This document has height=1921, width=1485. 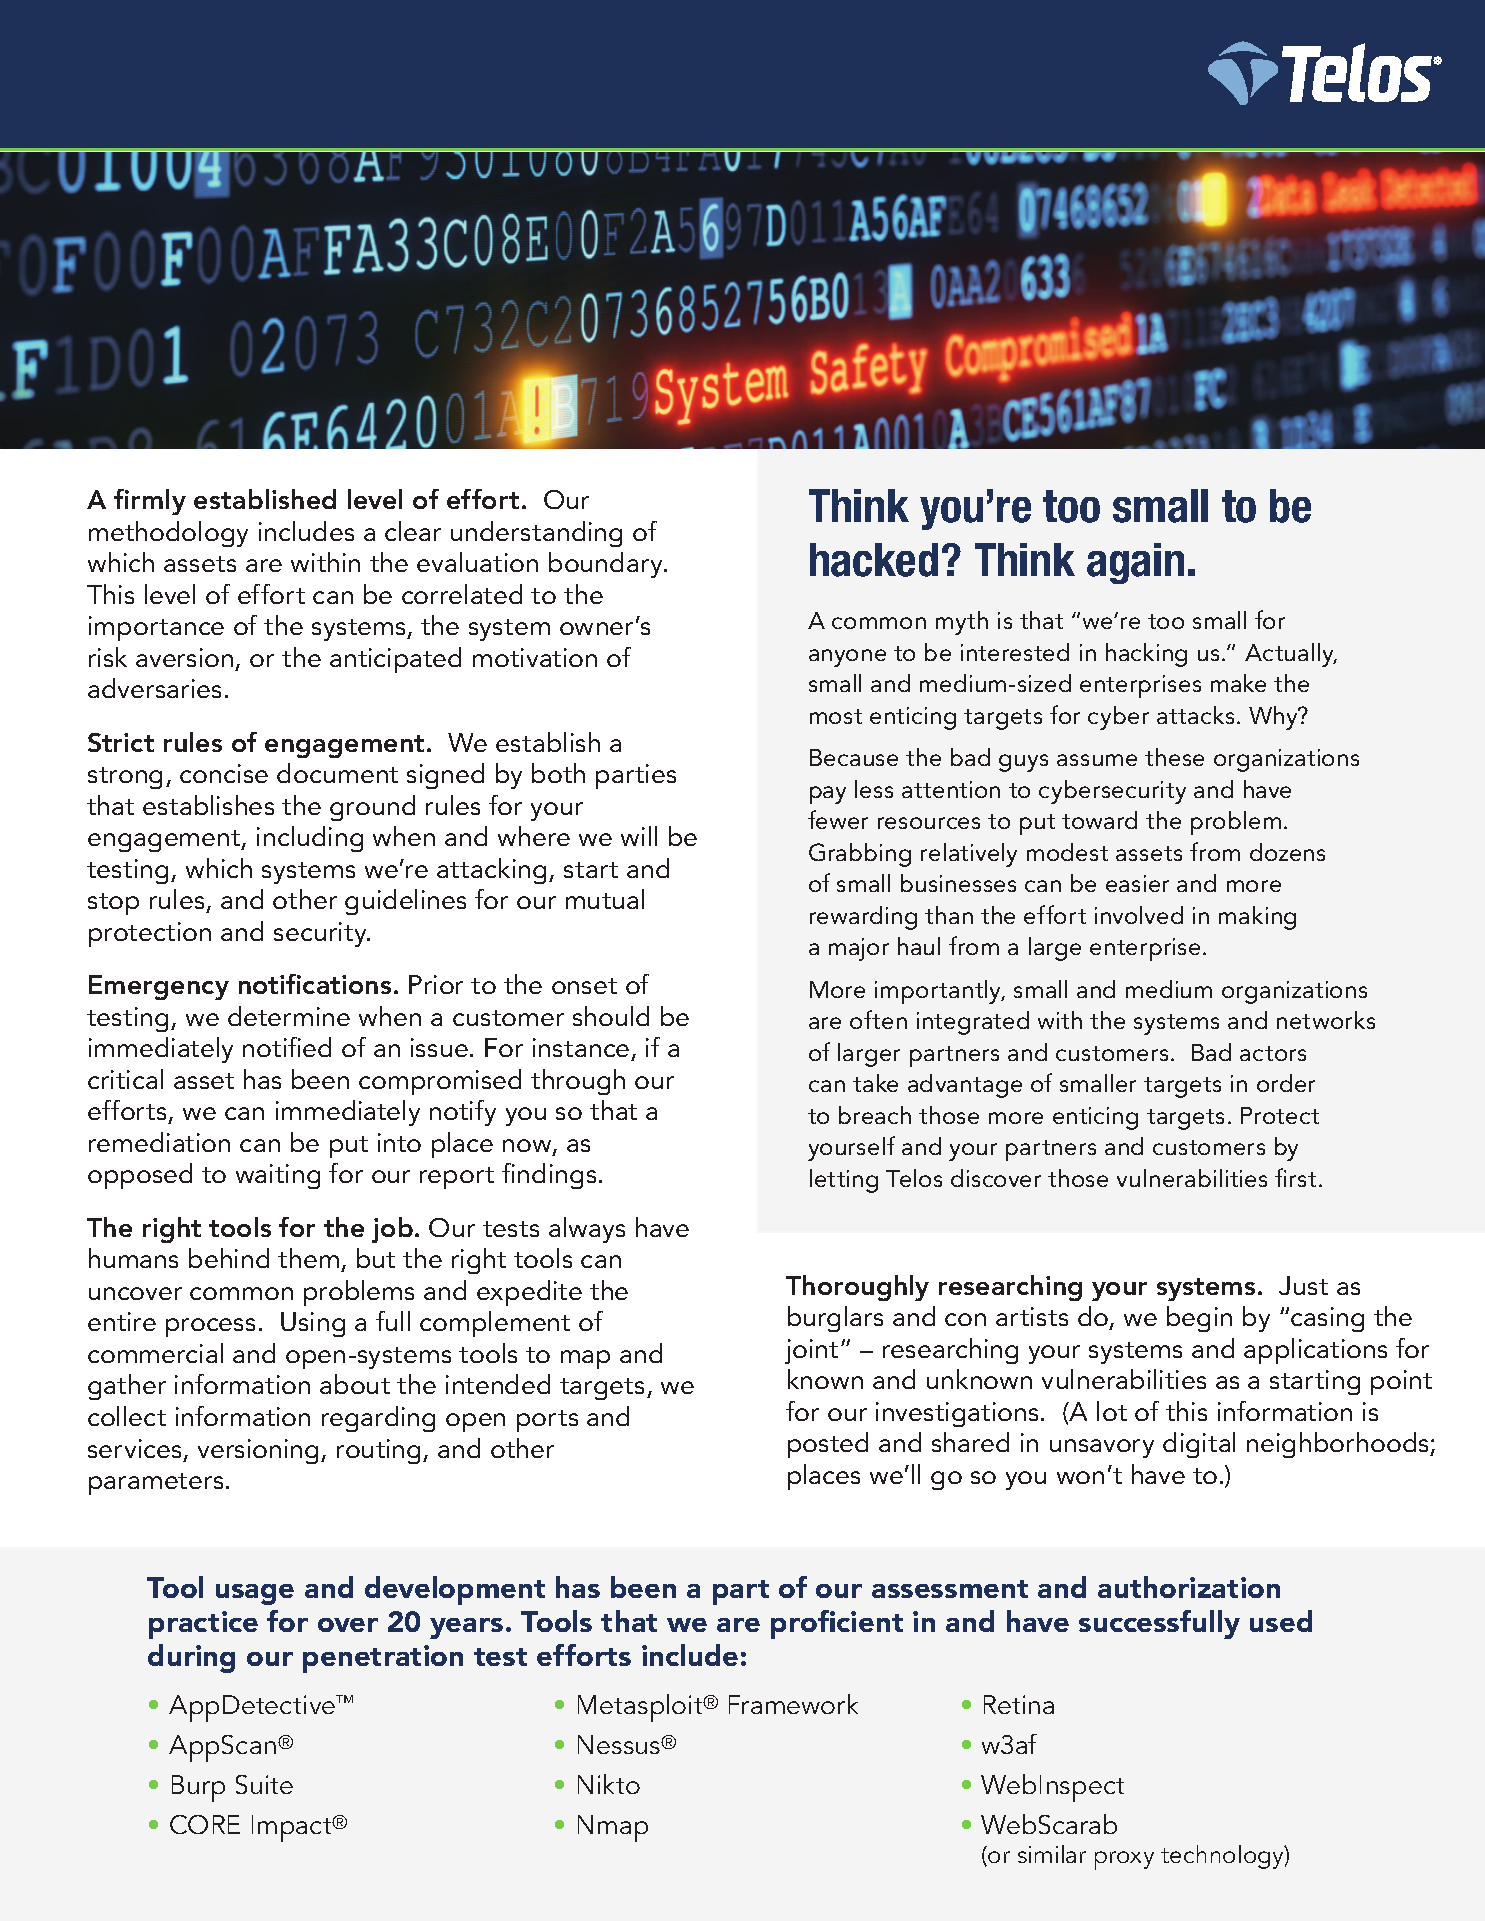 I want to click on including, so click(x=310, y=839).
